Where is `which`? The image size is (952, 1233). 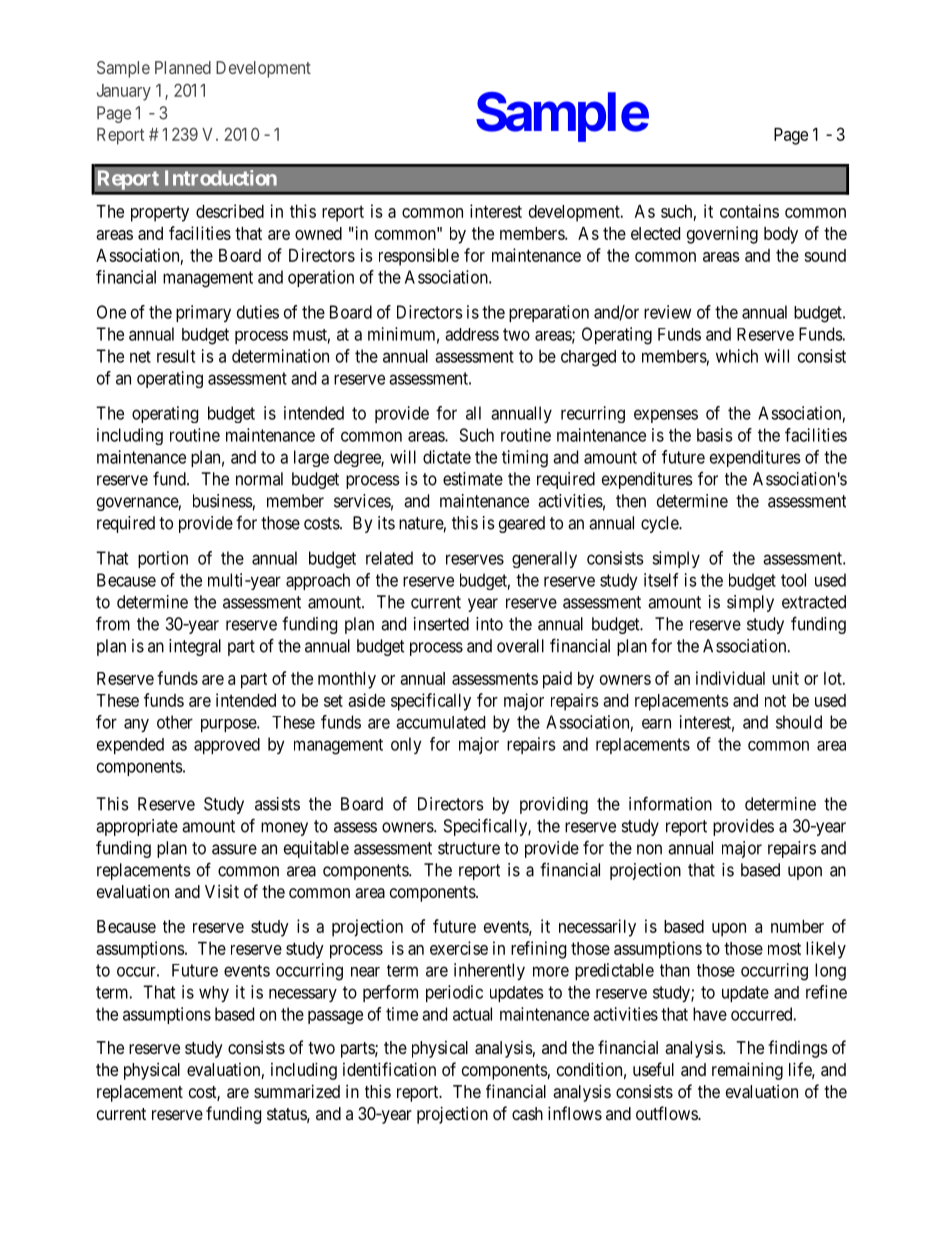
which is located at coordinates (737, 356).
